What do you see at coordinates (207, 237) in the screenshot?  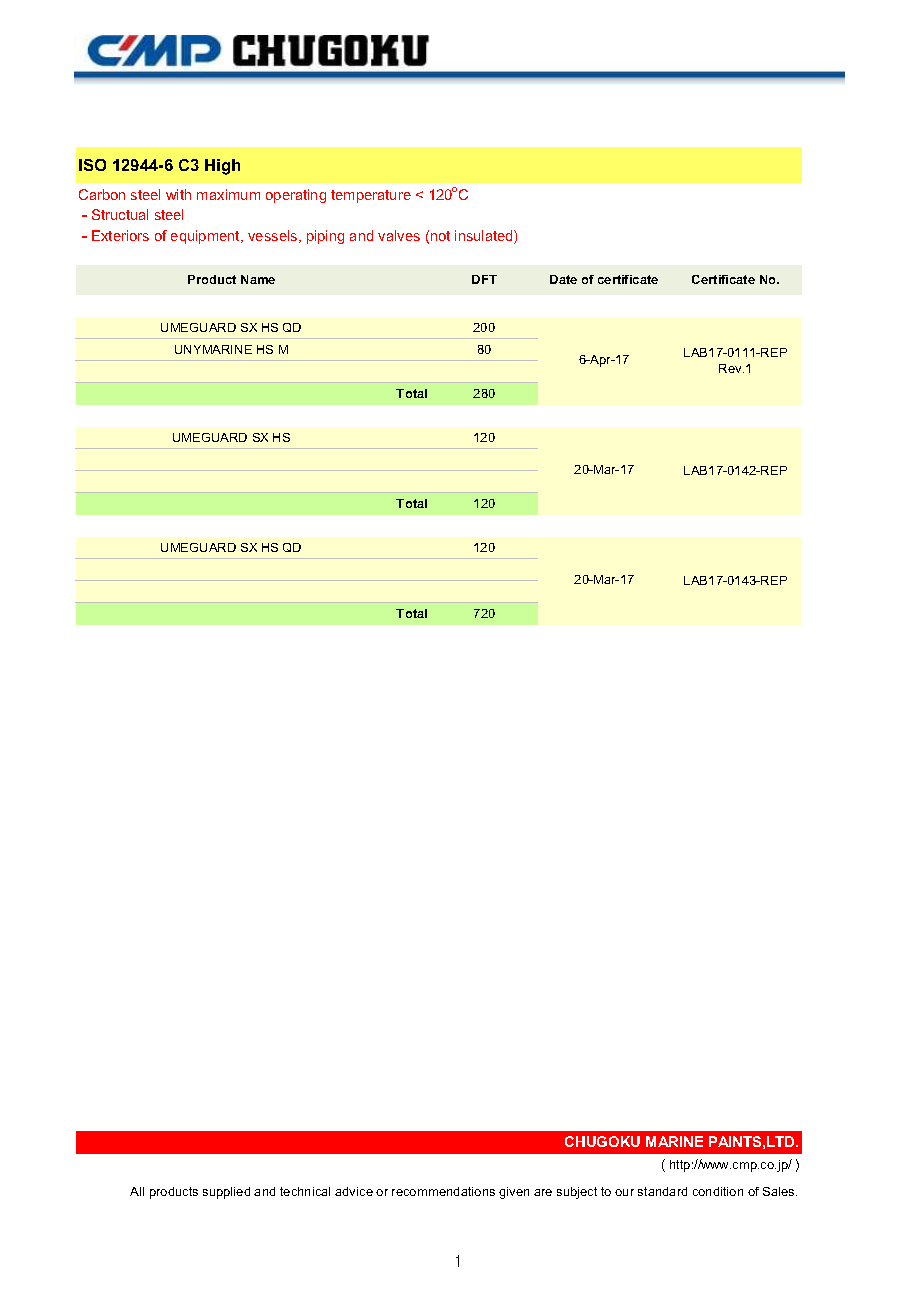 I see `equipment` at bounding box center [207, 237].
